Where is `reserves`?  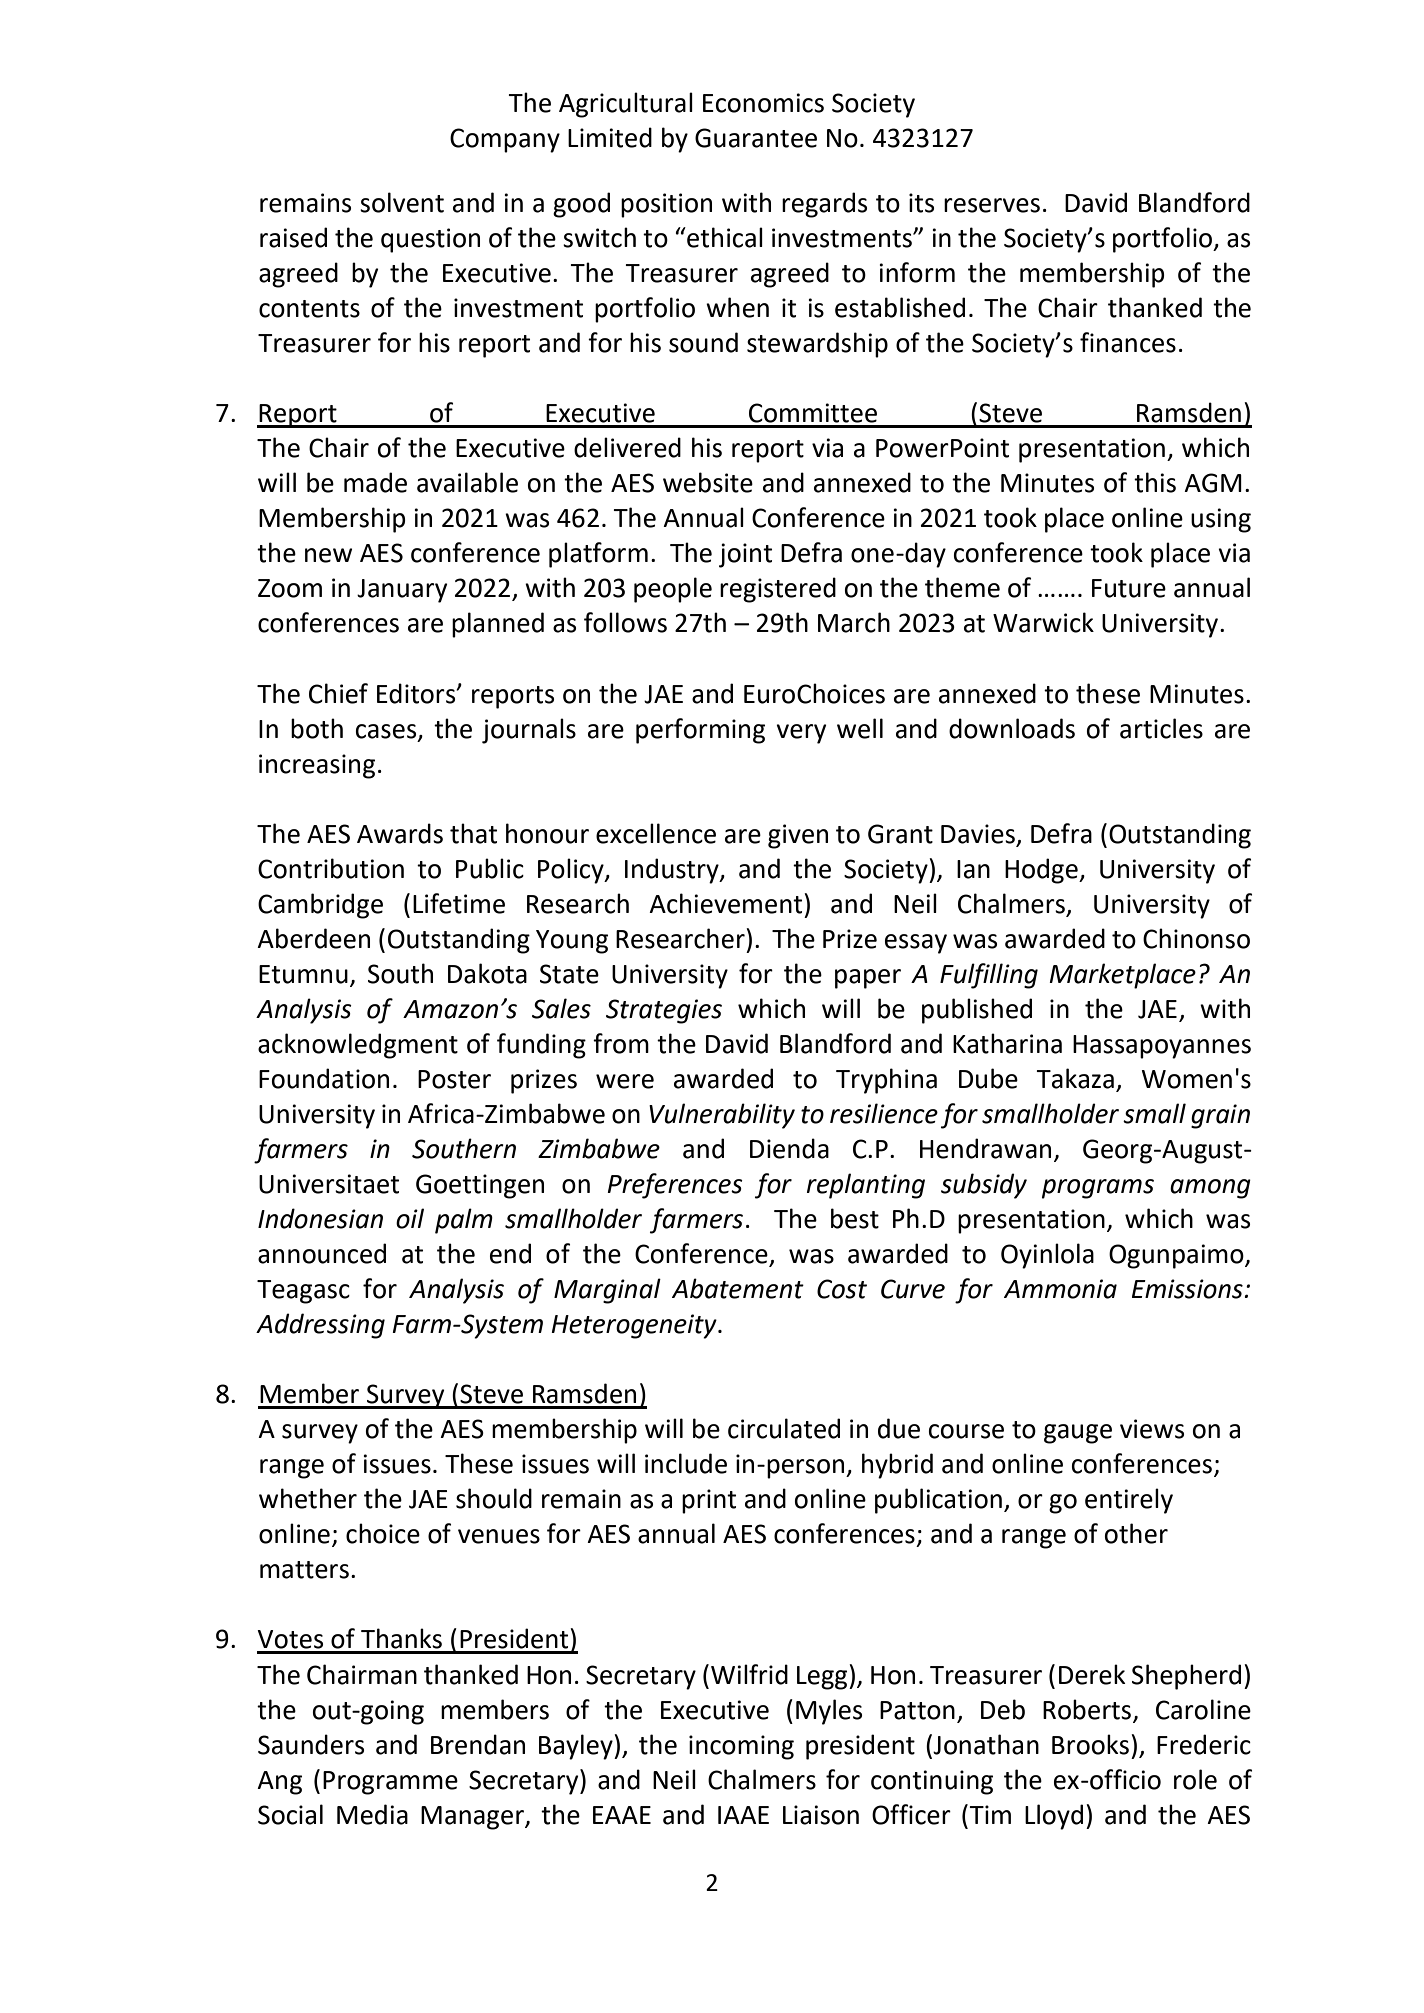 reserves is located at coordinates (992, 205).
